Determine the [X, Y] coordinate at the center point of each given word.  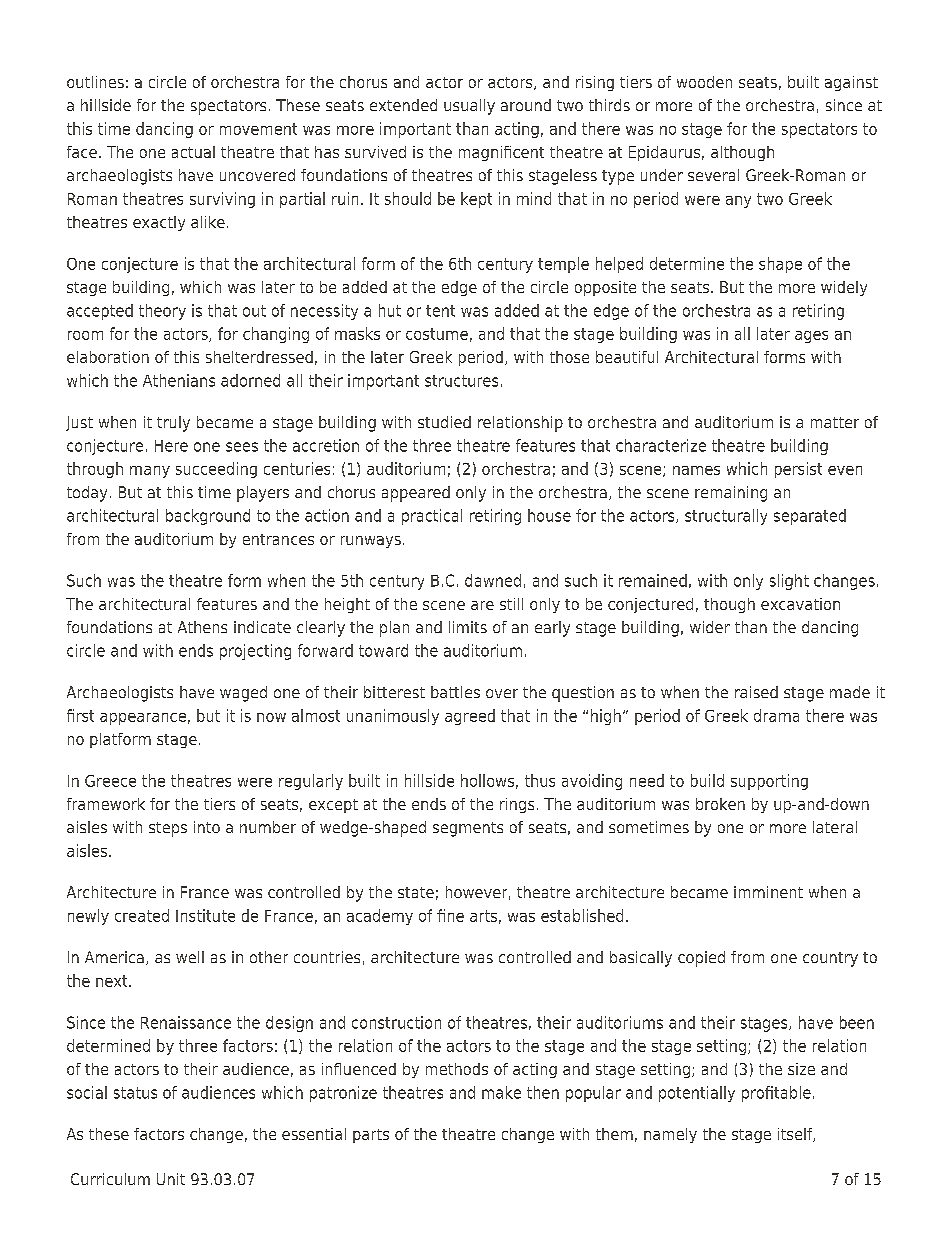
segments [468, 829]
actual [193, 152]
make [501, 1092]
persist [798, 470]
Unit [171, 1179]
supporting [769, 782]
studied [444, 422]
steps [168, 829]
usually [469, 107]
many [150, 472]
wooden [704, 82]
